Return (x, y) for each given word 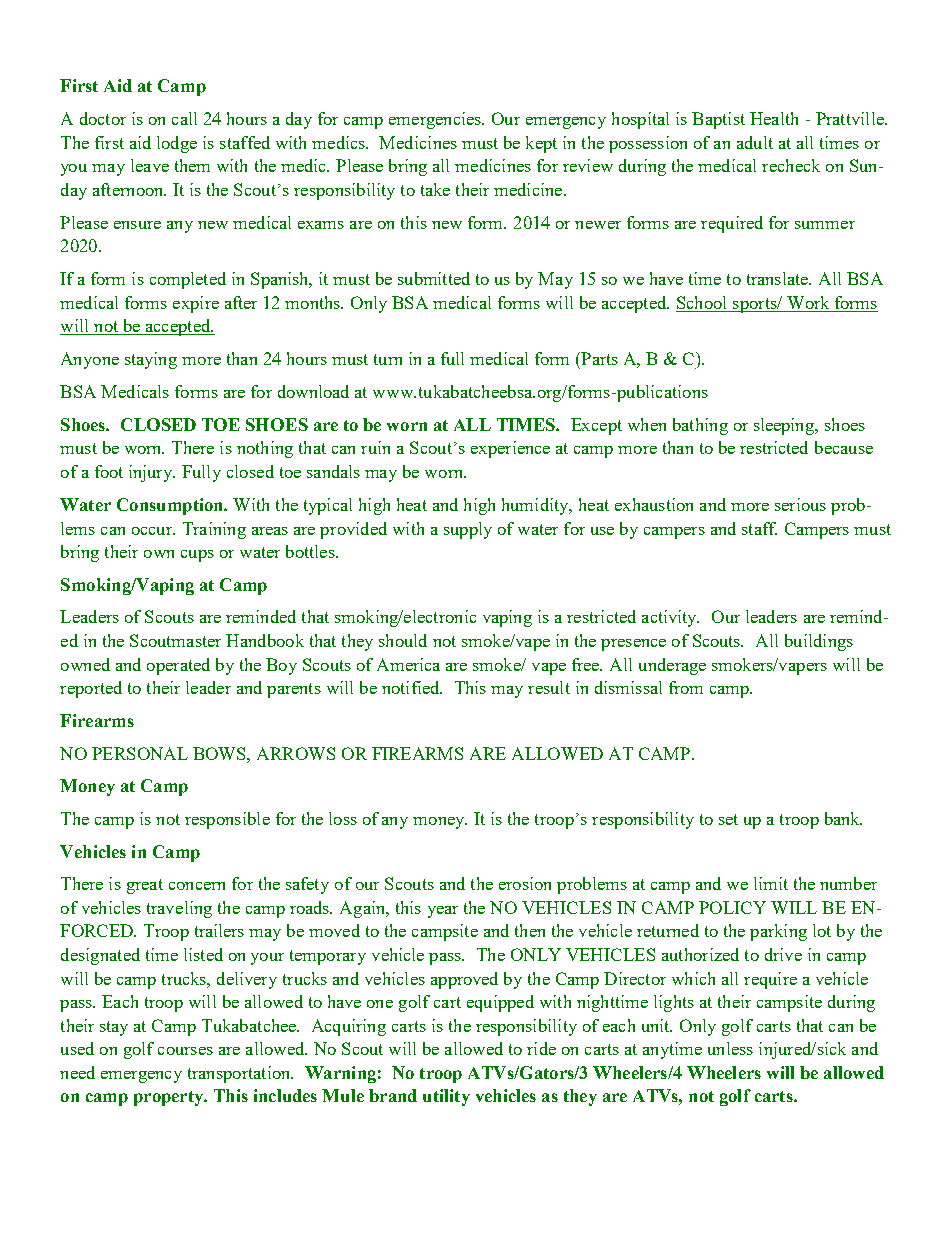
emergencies (436, 120)
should (403, 640)
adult (755, 142)
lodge (177, 144)
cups (197, 556)
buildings (819, 642)
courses (185, 1051)
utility (446, 1097)
